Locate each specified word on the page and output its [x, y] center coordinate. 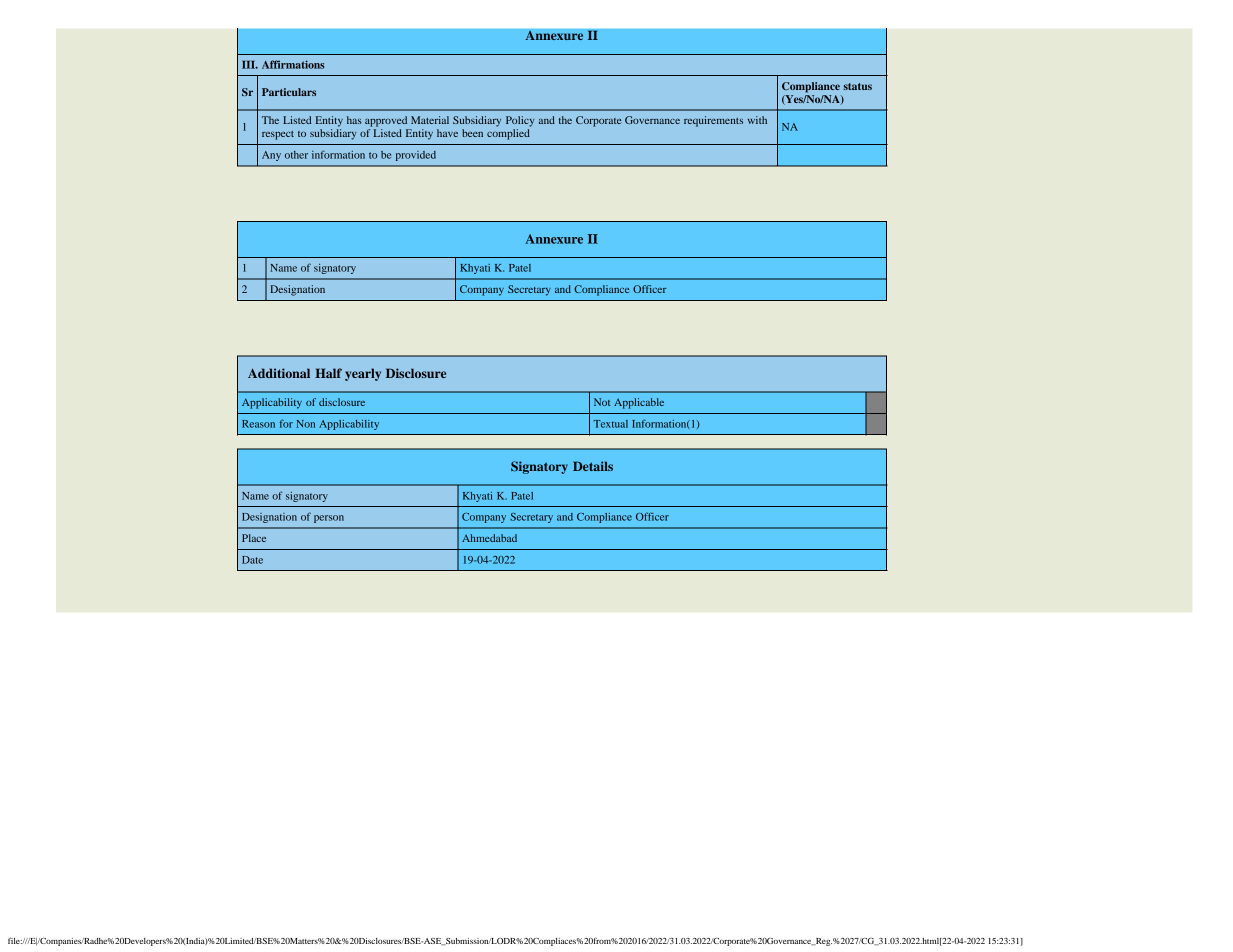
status [858, 86]
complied [508, 134]
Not [602, 402]
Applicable [639, 403]
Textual [610, 424]
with [757, 120]
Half [328, 373]
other [296, 155]
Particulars [289, 92]
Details [593, 466]
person [329, 519]
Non [305, 424]
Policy [520, 121]
